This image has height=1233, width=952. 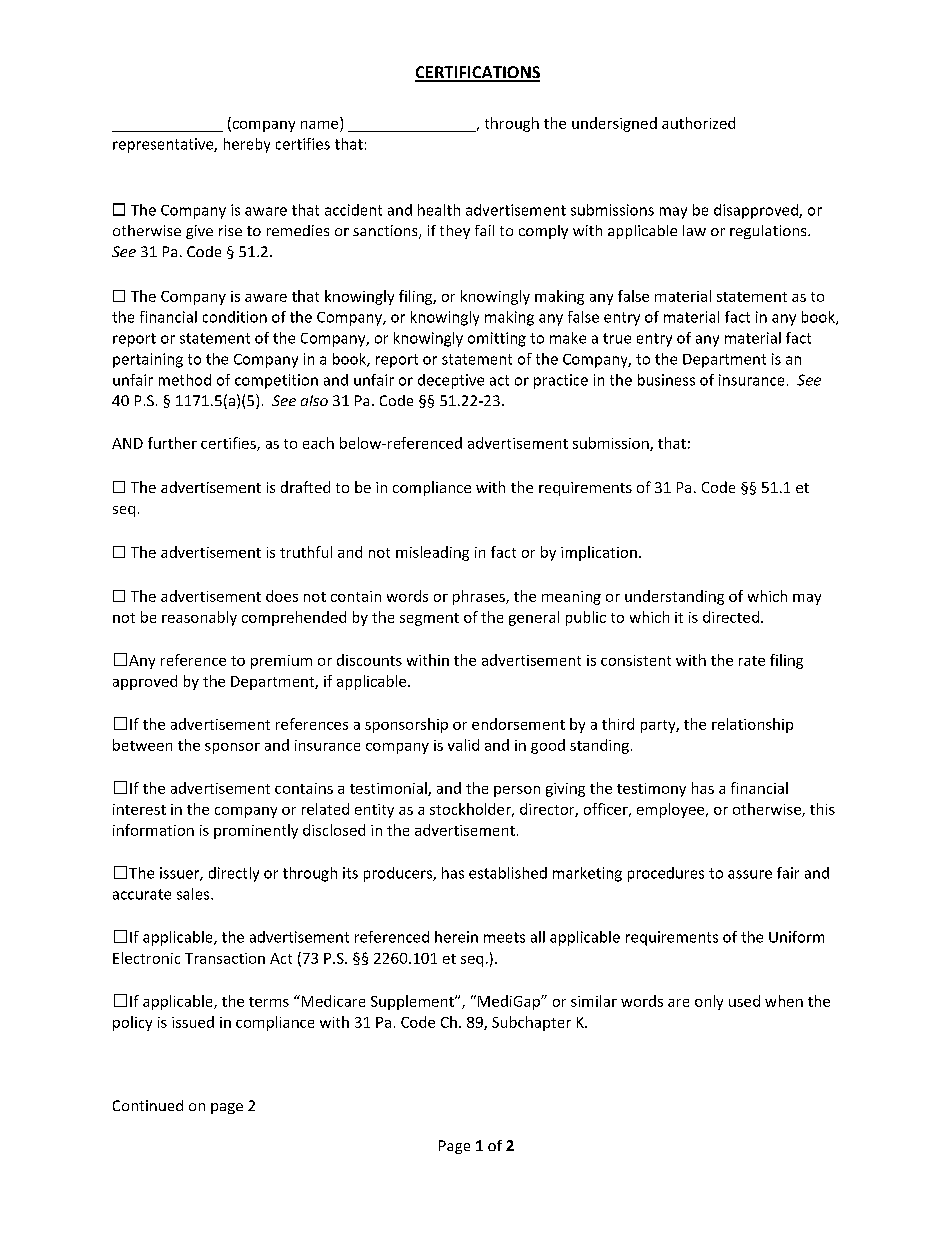 What do you see at coordinates (477, 73) in the image?
I see `CERTIFICATIONS` at bounding box center [477, 73].
